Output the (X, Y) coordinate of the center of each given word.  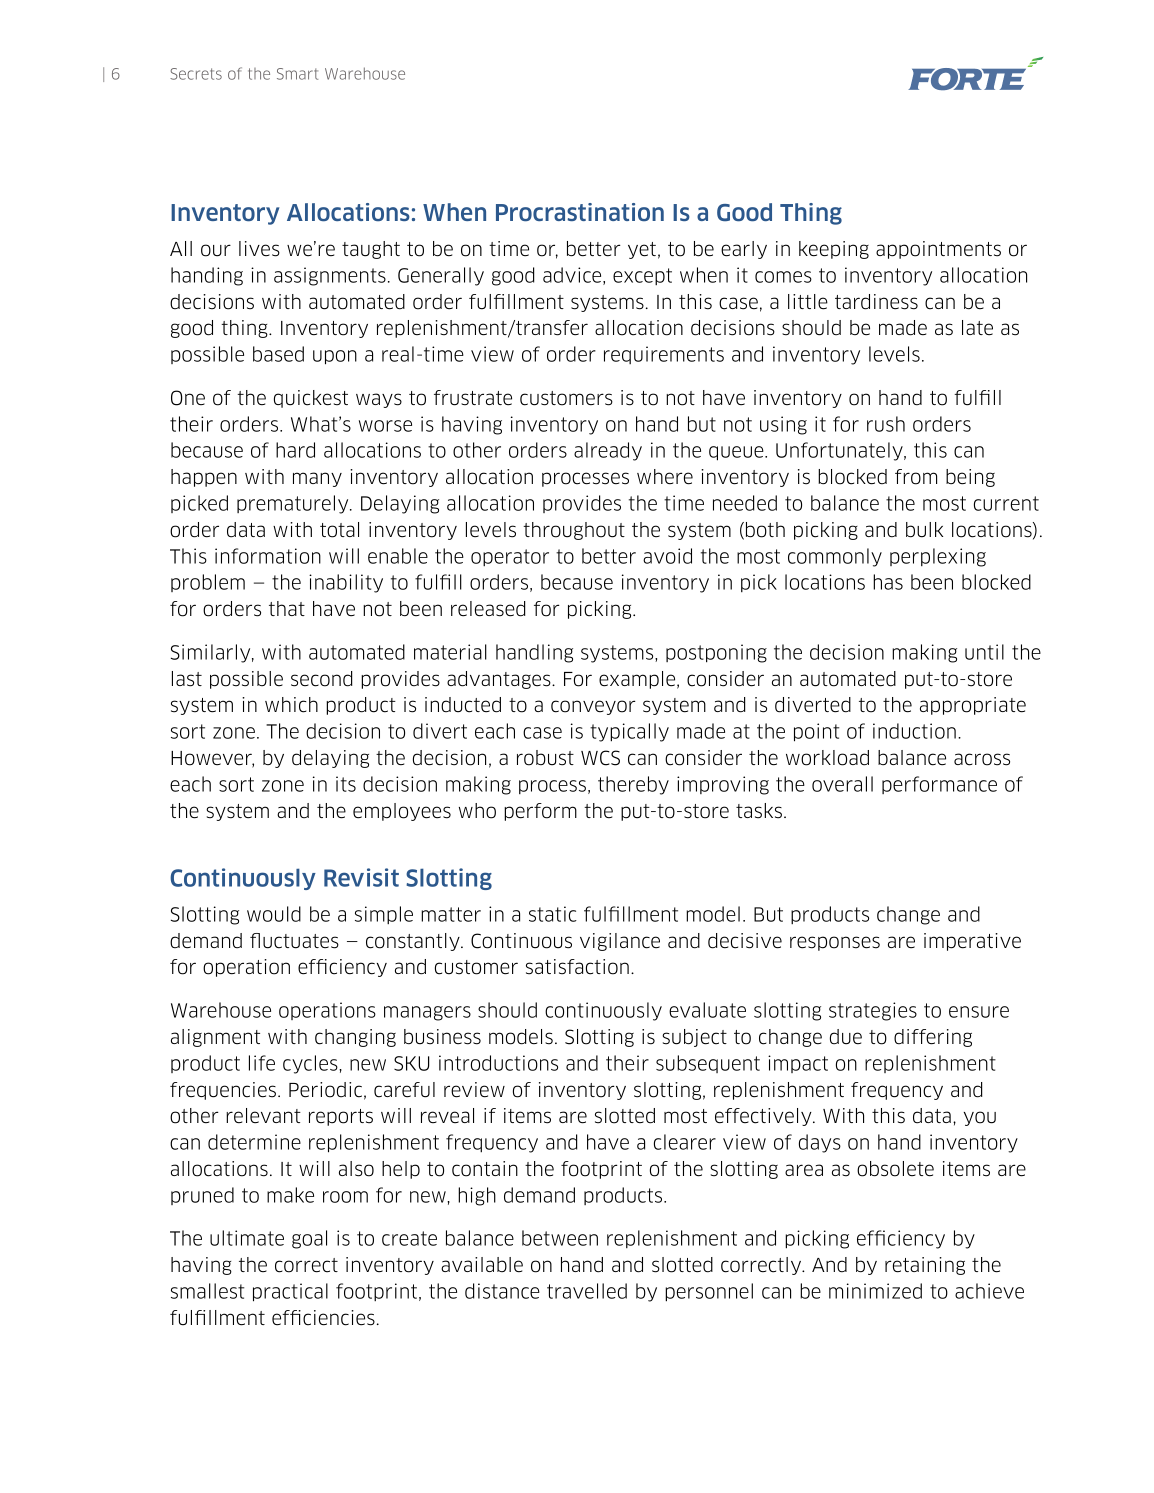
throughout (574, 531)
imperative (972, 942)
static (553, 914)
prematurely (294, 504)
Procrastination (580, 212)
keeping (834, 250)
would (274, 914)
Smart (297, 74)
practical (290, 1292)
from (916, 477)
